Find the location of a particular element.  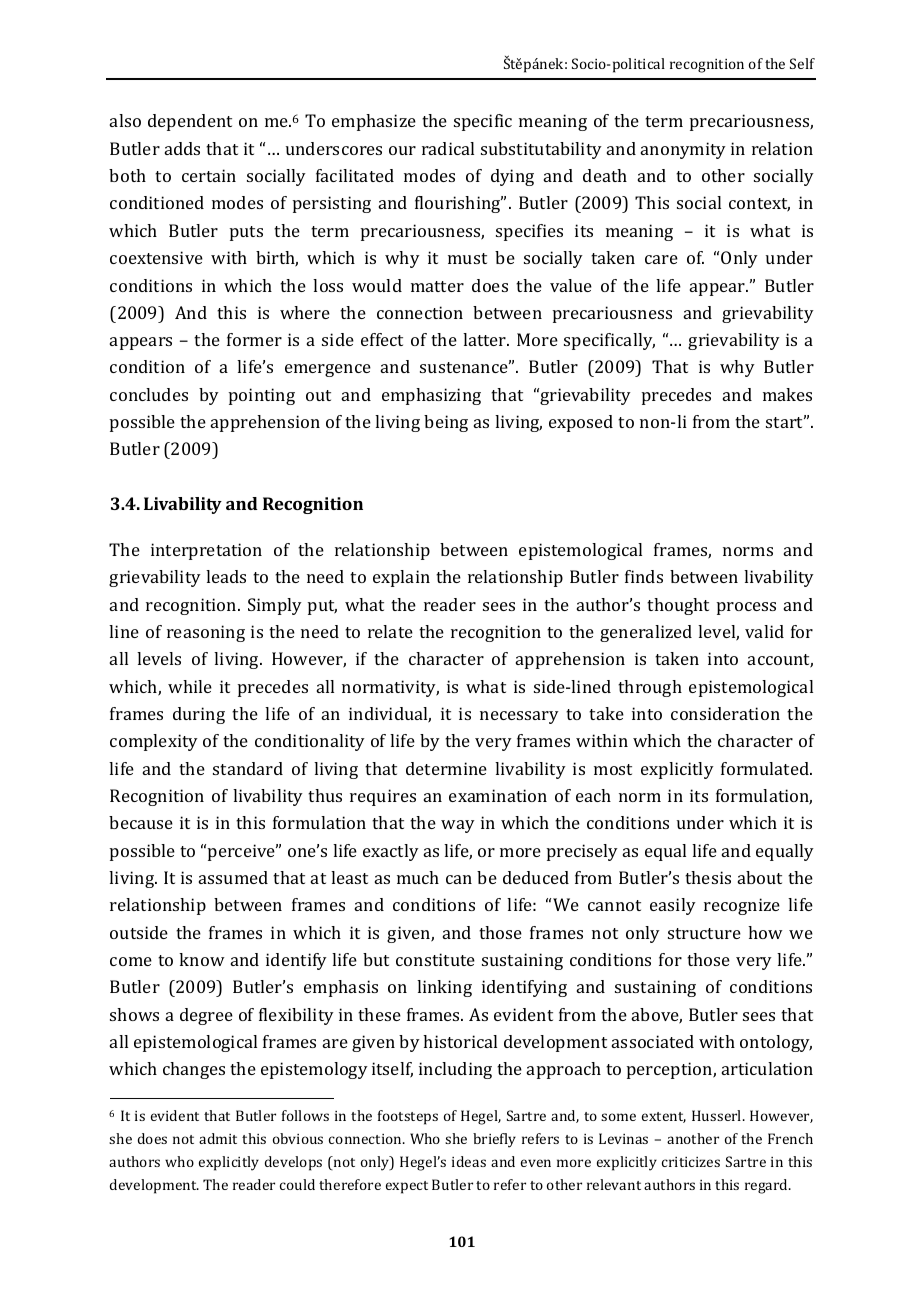

anonymity is located at coordinates (683, 150).
